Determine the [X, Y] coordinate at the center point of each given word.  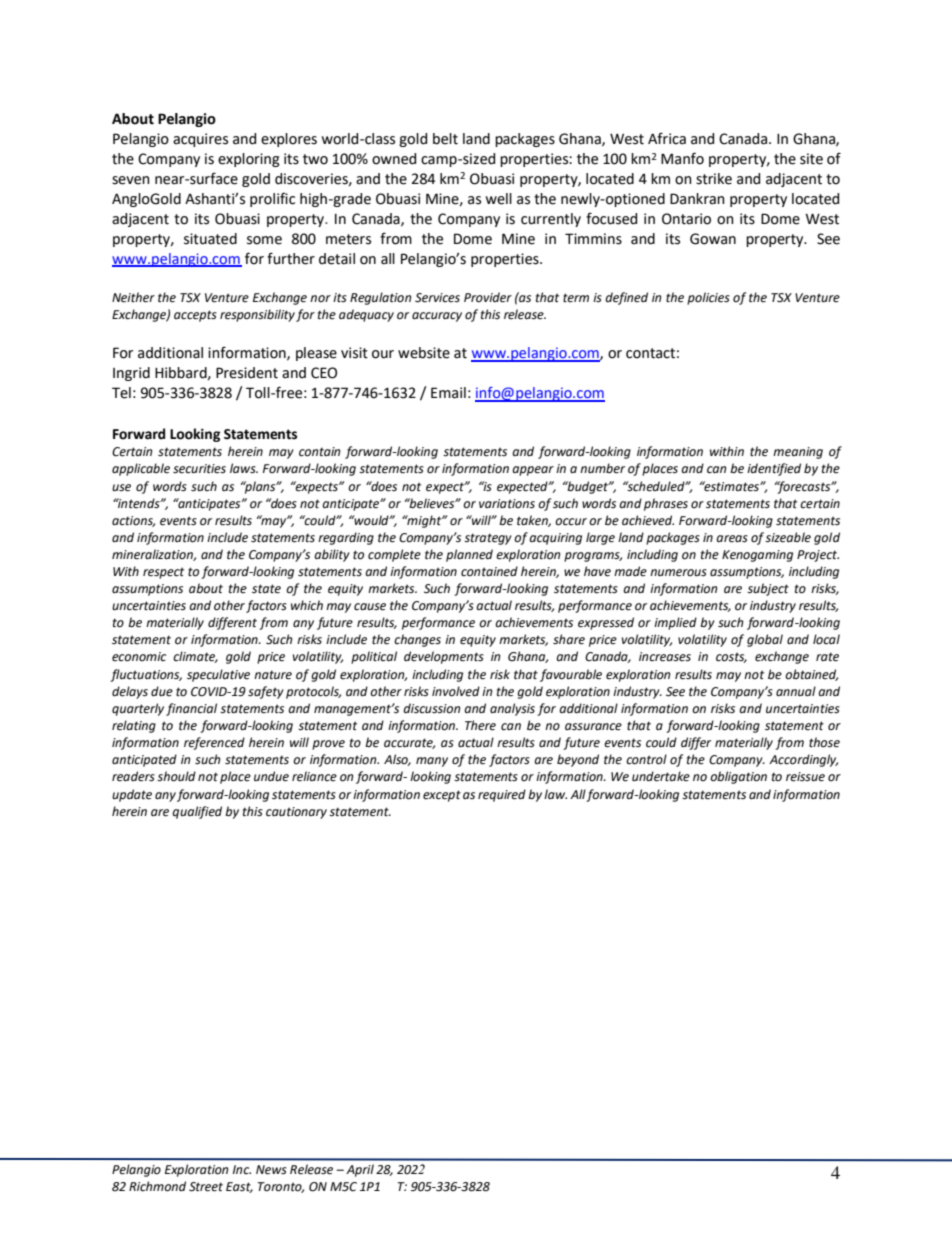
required [502, 795]
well [499, 199]
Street [206, 1187]
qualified [197, 812]
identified [774, 469]
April [360, 1170]
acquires [200, 140]
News [271, 1170]
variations [507, 504]
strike [714, 179]
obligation [738, 777]
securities [199, 469]
